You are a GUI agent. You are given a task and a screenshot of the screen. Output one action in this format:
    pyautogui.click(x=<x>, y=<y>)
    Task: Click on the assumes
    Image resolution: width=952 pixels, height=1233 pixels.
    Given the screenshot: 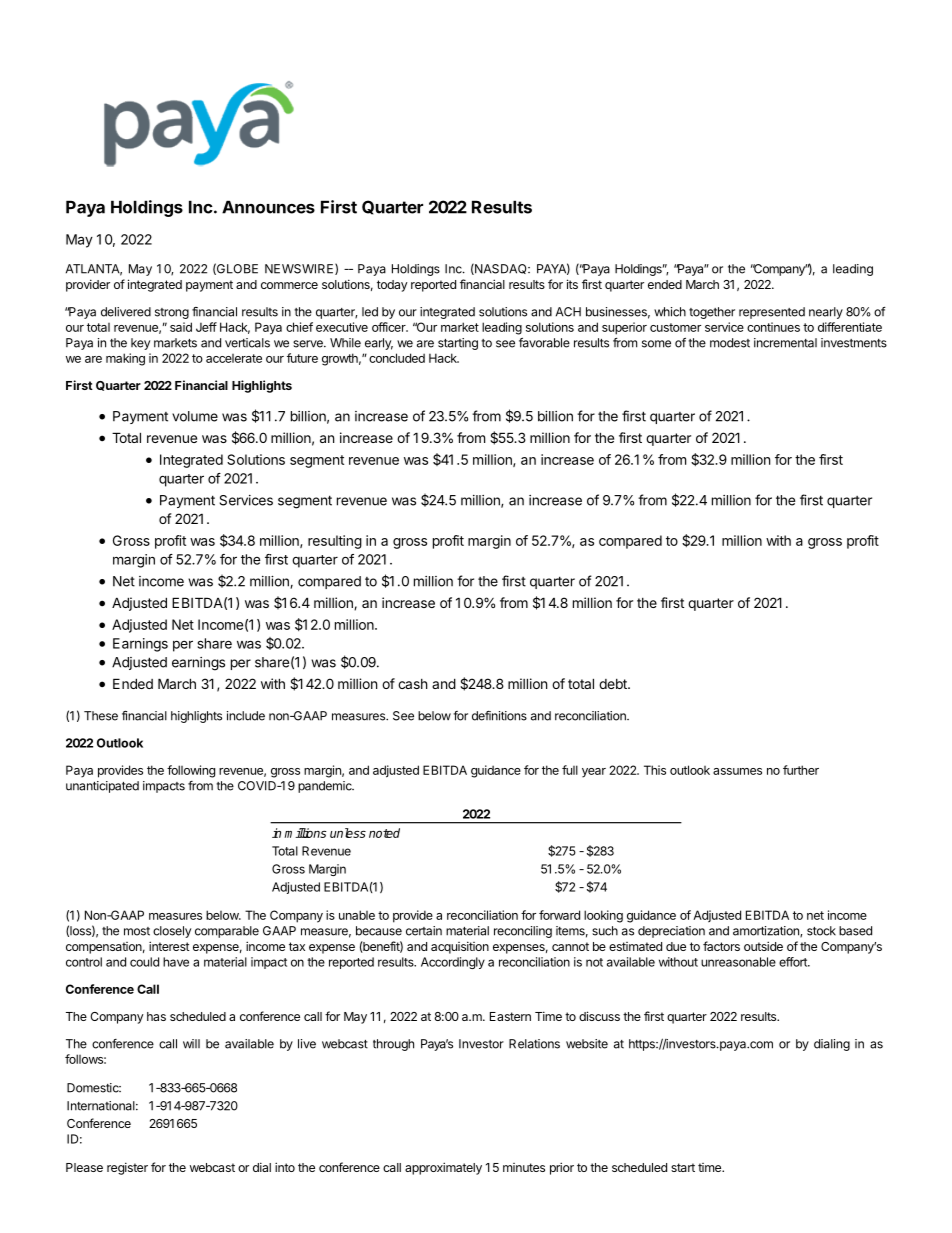 What is the action you would take?
    pyautogui.click(x=737, y=771)
